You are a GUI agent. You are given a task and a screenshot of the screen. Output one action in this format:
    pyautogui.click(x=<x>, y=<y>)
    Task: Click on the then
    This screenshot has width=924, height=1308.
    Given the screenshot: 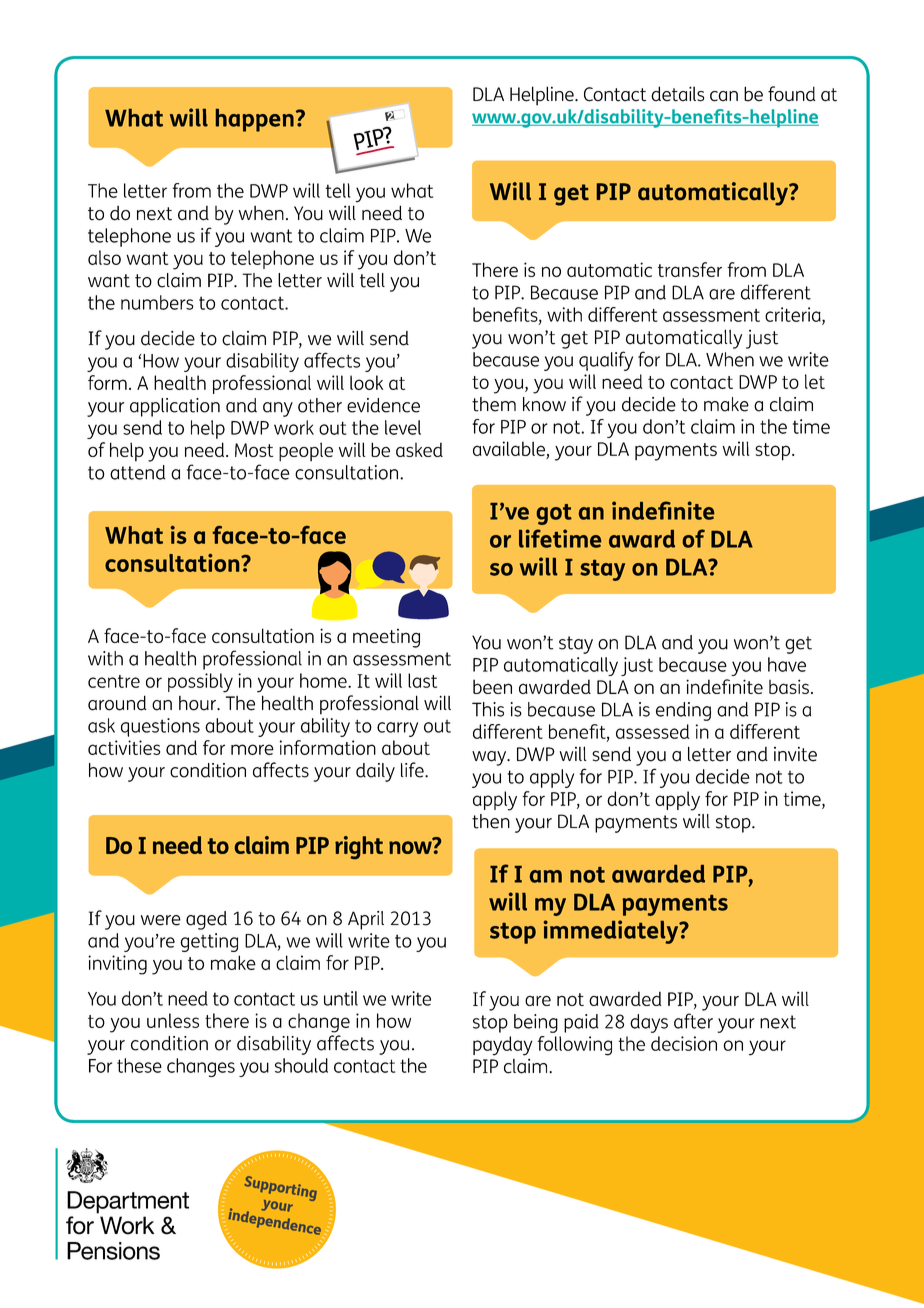 What is the action you would take?
    pyautogui.click(x=491, y=821)
